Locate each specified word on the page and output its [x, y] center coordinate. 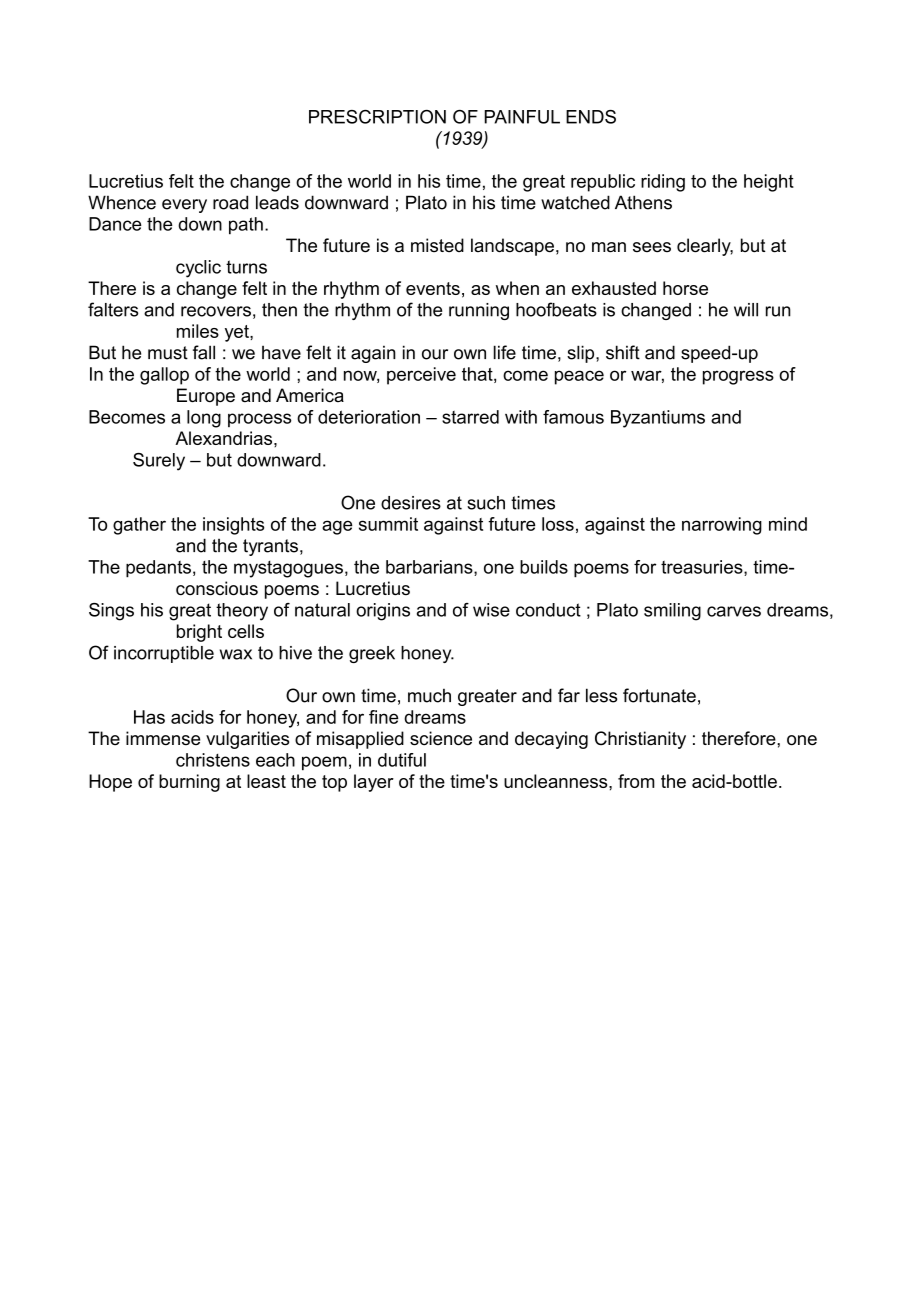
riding [663, 183]
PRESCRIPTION [377, 117]
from [636, 781]
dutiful [402, 760]
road [230, 202]
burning [189, 783]
